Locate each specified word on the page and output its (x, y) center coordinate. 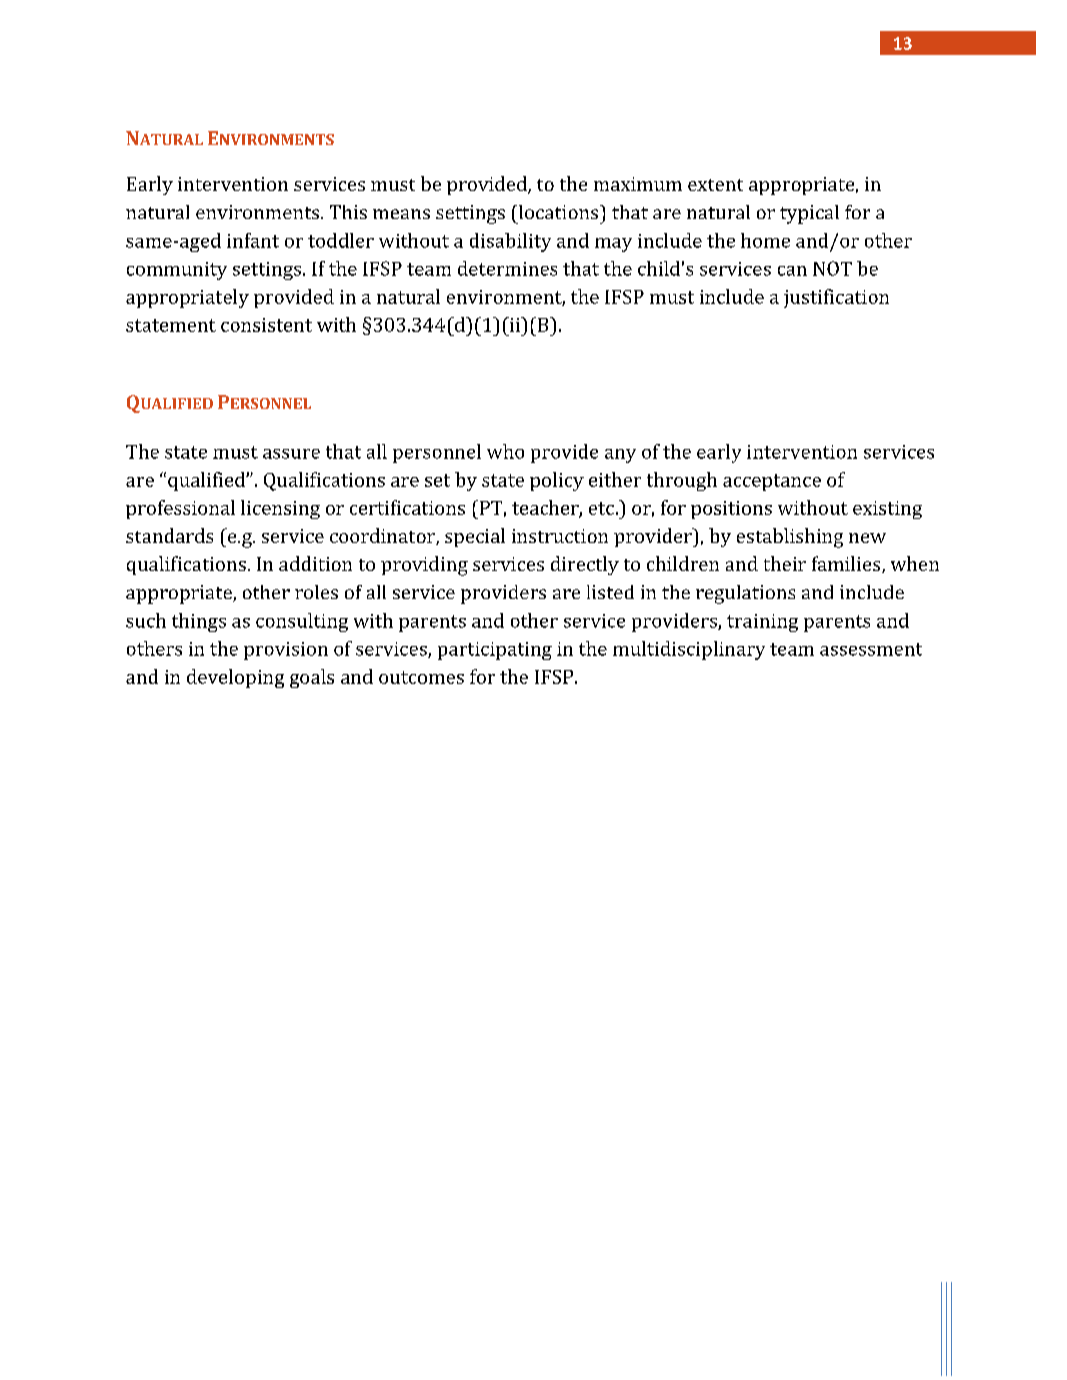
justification (836, 298)
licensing (280, 509)
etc (601, 508)
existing (887, 510)
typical (809, 214)
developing (235, 678)
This (348, 212)
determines (507, 268)
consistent (266, 325)
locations (560, 212)
